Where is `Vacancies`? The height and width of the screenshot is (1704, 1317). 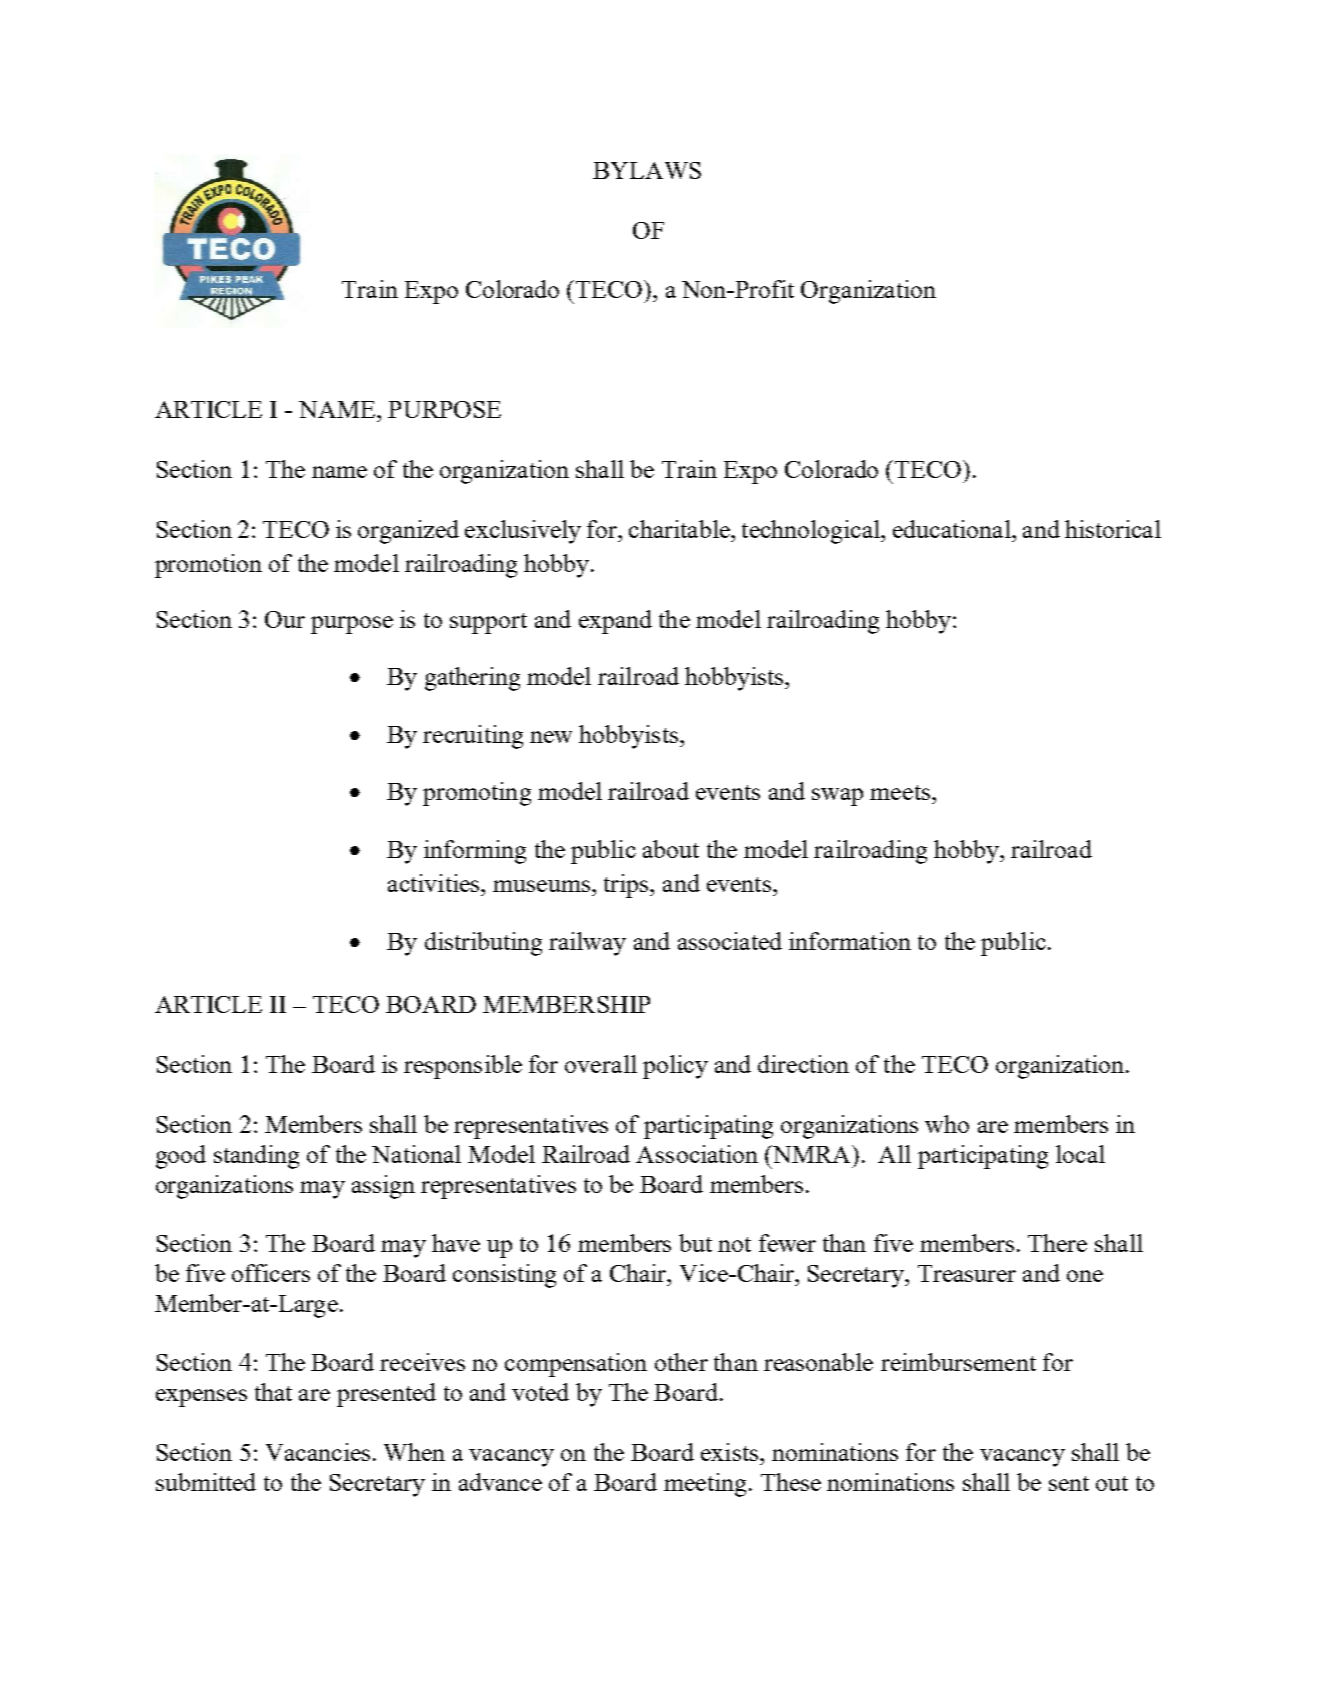
Vacancies is located at coordinates (318, 1452).
